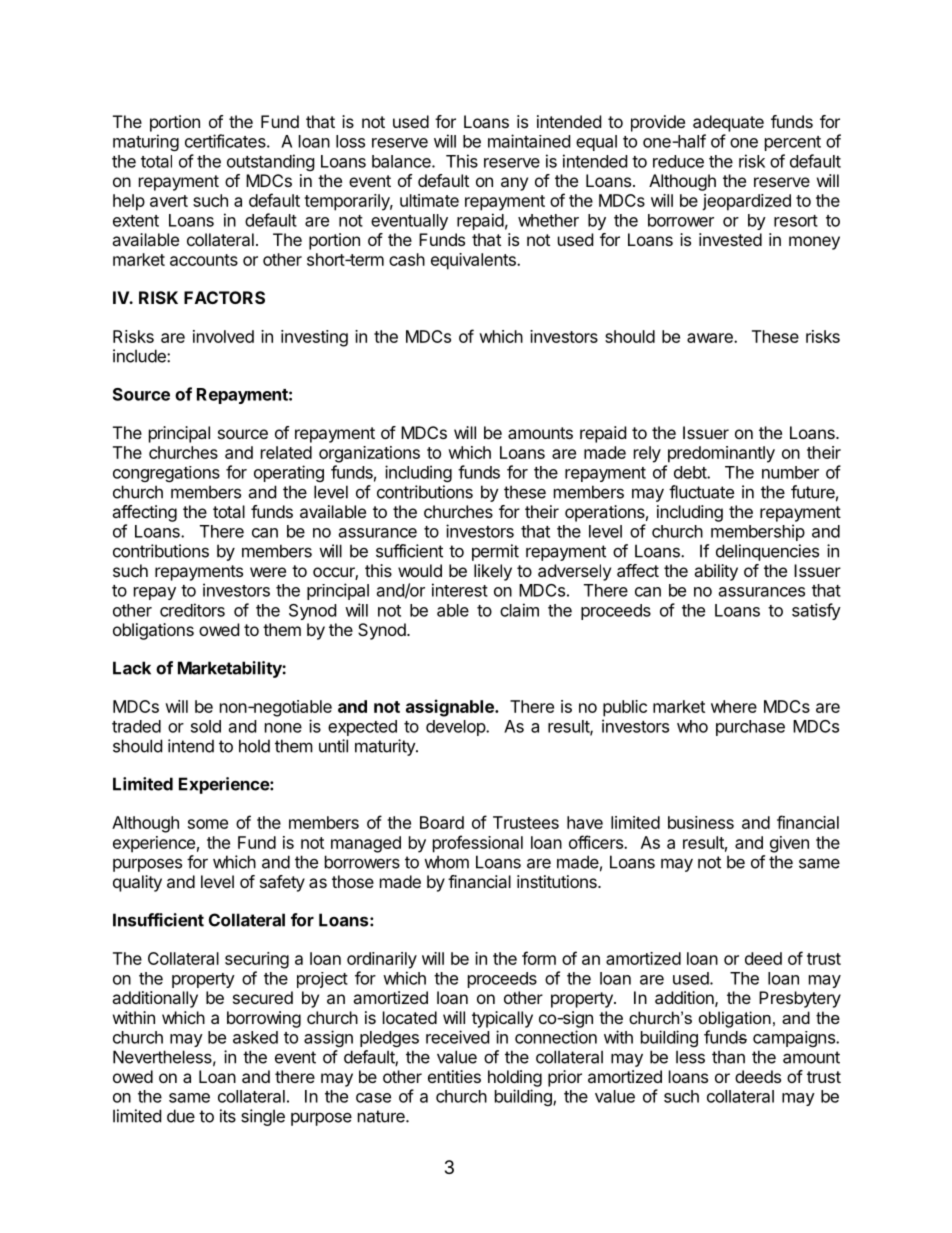 The image size is (952, 1233). Describe the element at coordinates (271, 162) in the image. I see `outstanding` at that location.
